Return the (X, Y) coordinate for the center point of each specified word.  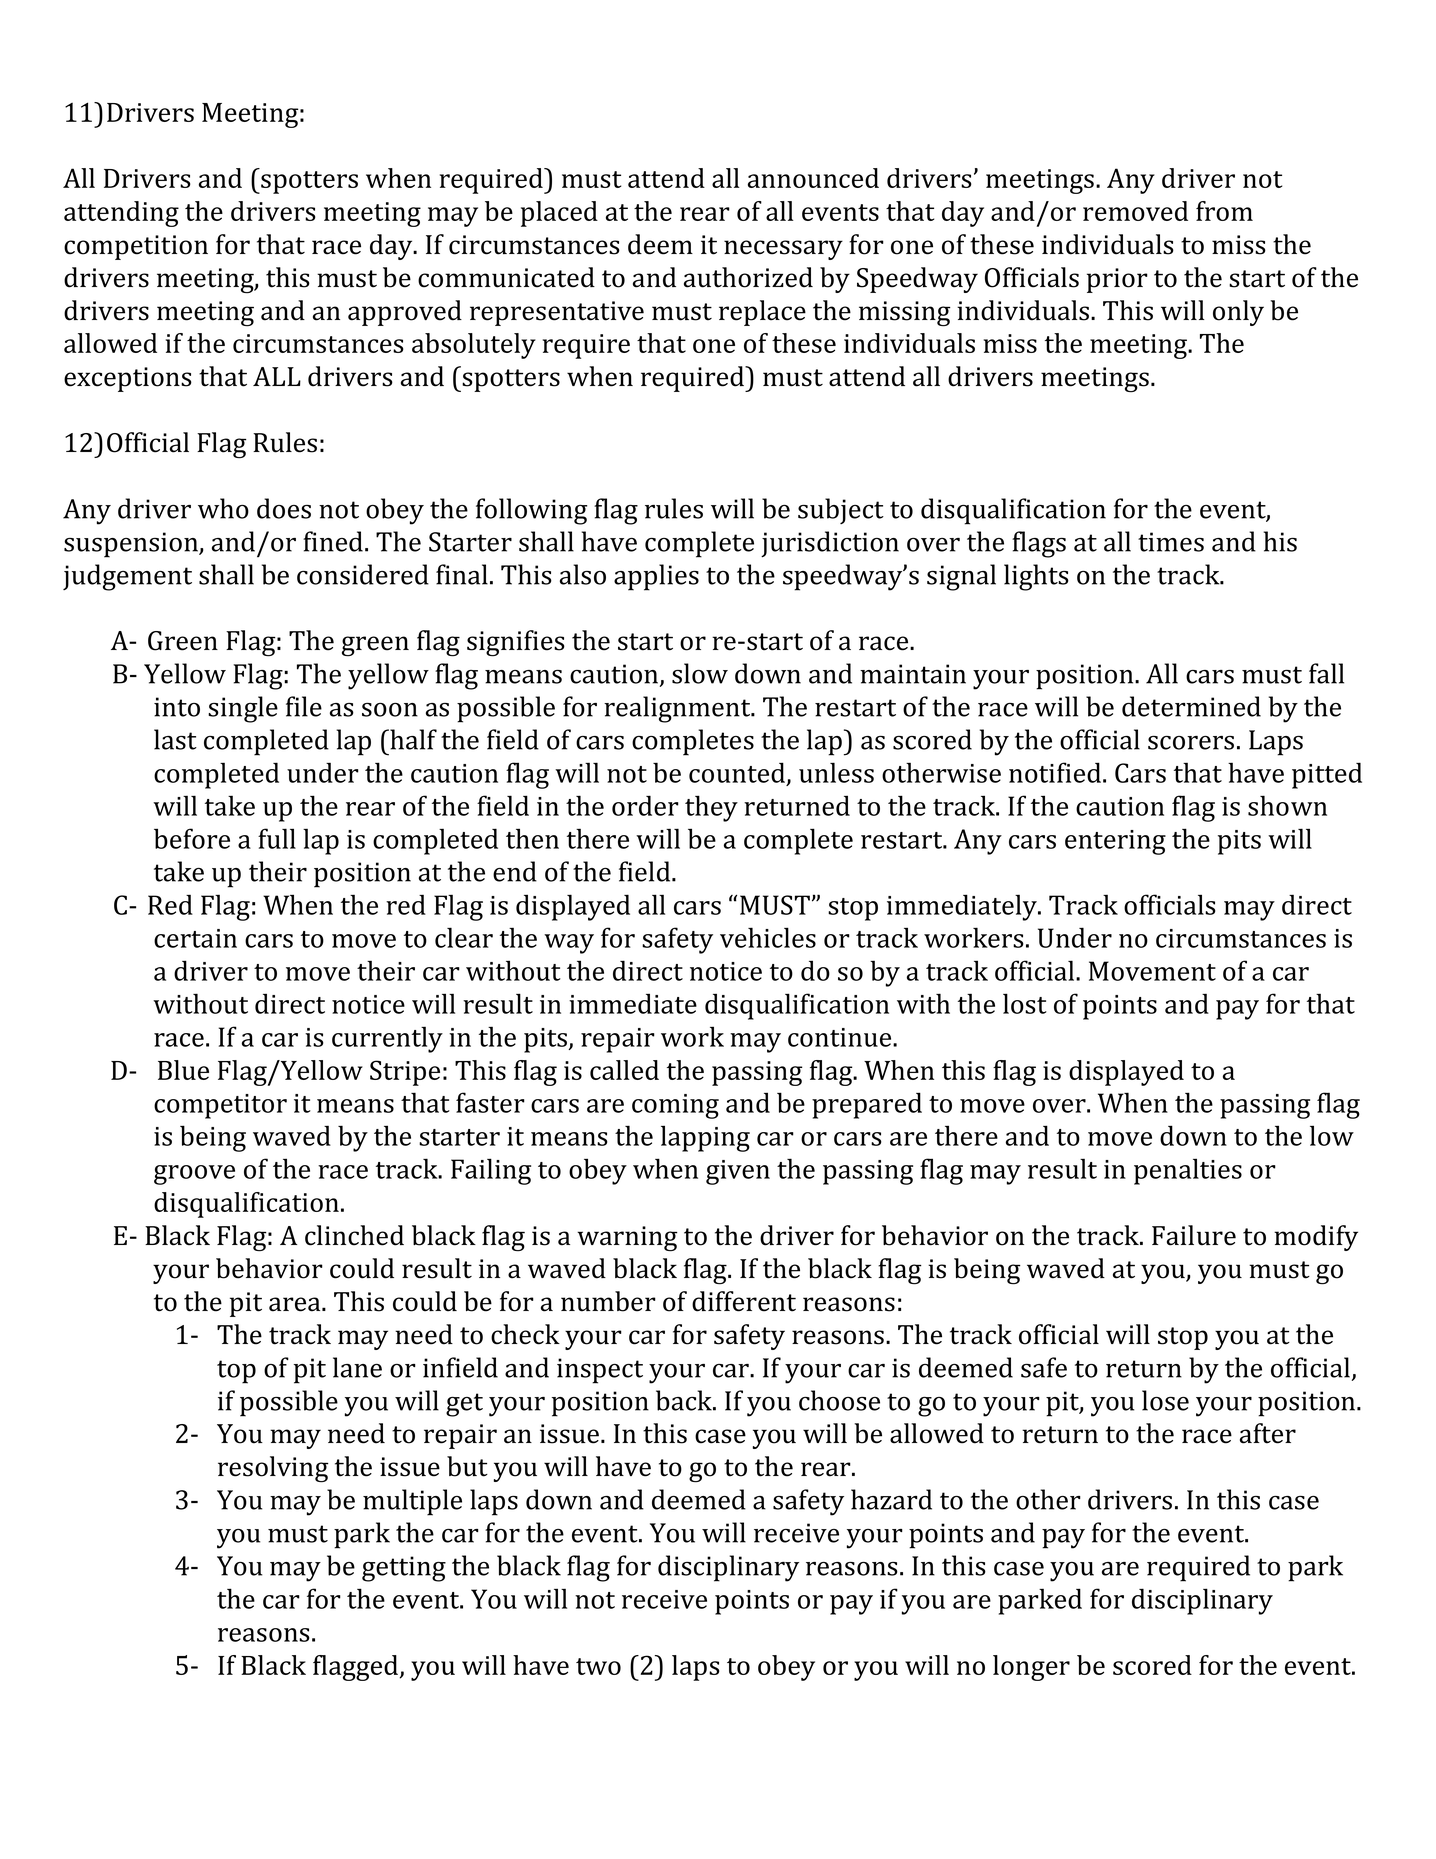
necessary (783, 250)
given (738, 1172)
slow (700, 673)
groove (194, 1175)
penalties (1188, 1172)
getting (404, 1569)
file (304, 706)
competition (136, 247)
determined (1191, 706)
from (1224, 211)
